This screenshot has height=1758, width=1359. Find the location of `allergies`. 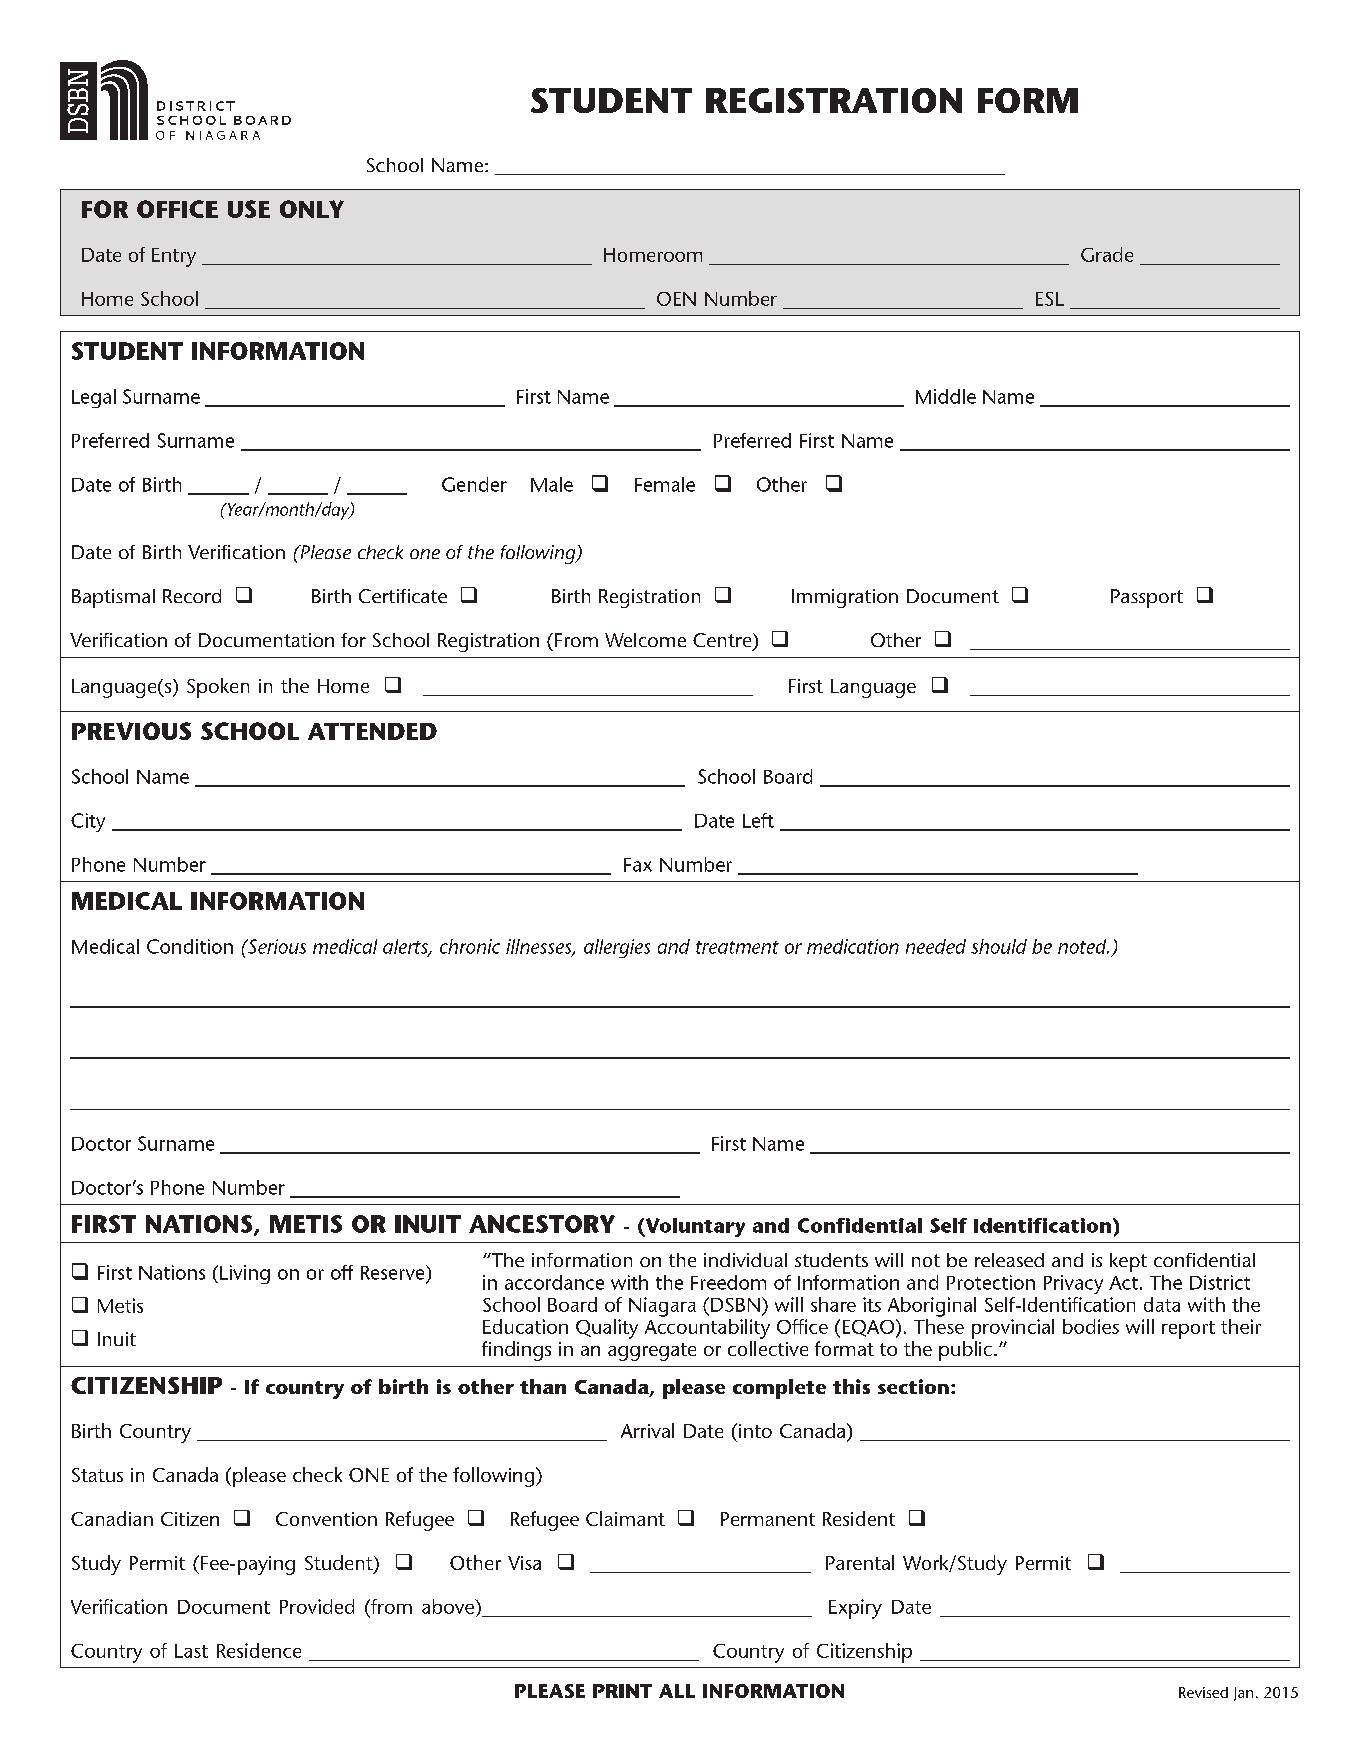

allergies is located at coordinates (617, 948).
